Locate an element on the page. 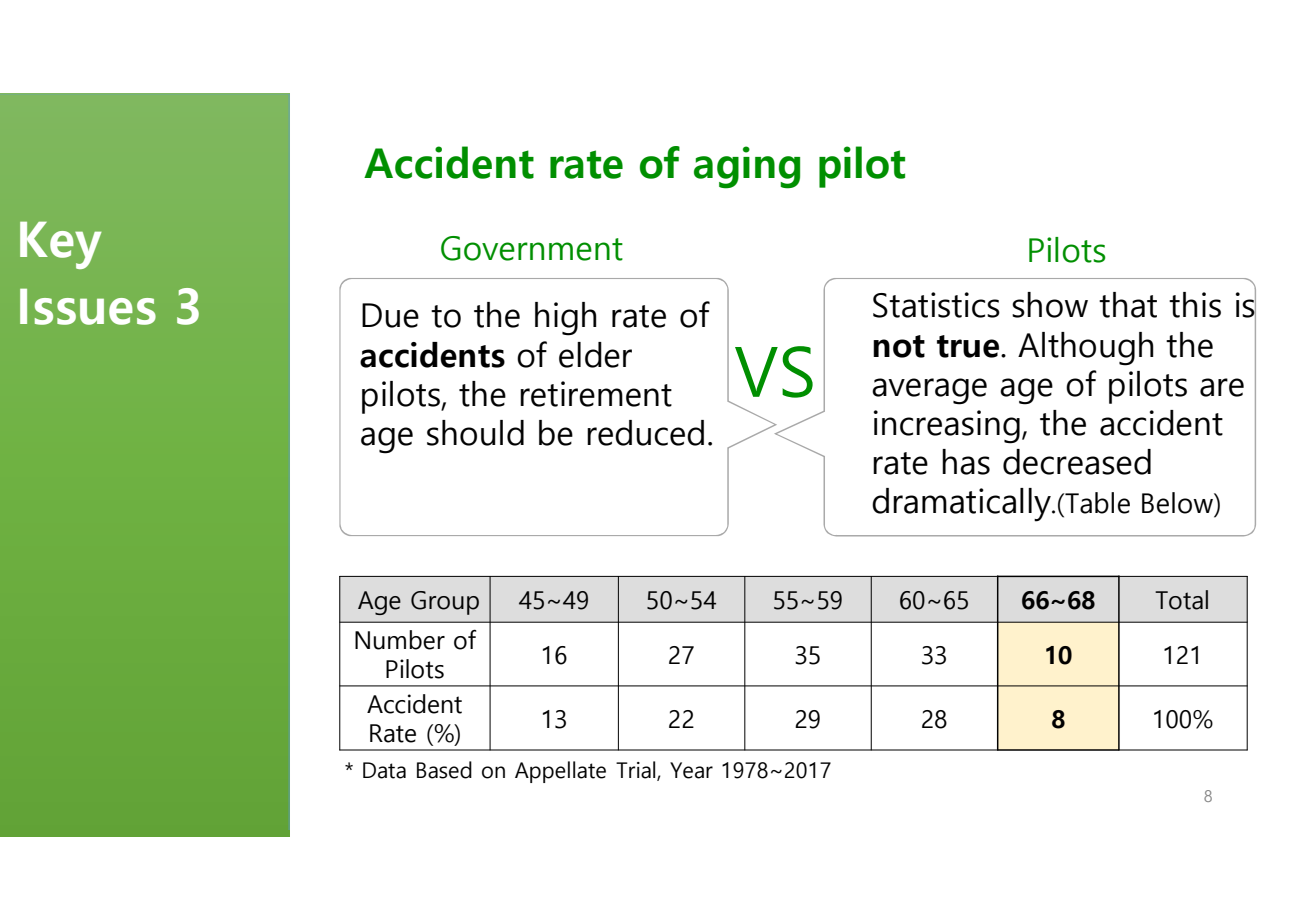 This image has height=924, width=1308. show is located at coordinates (1050, 305).
